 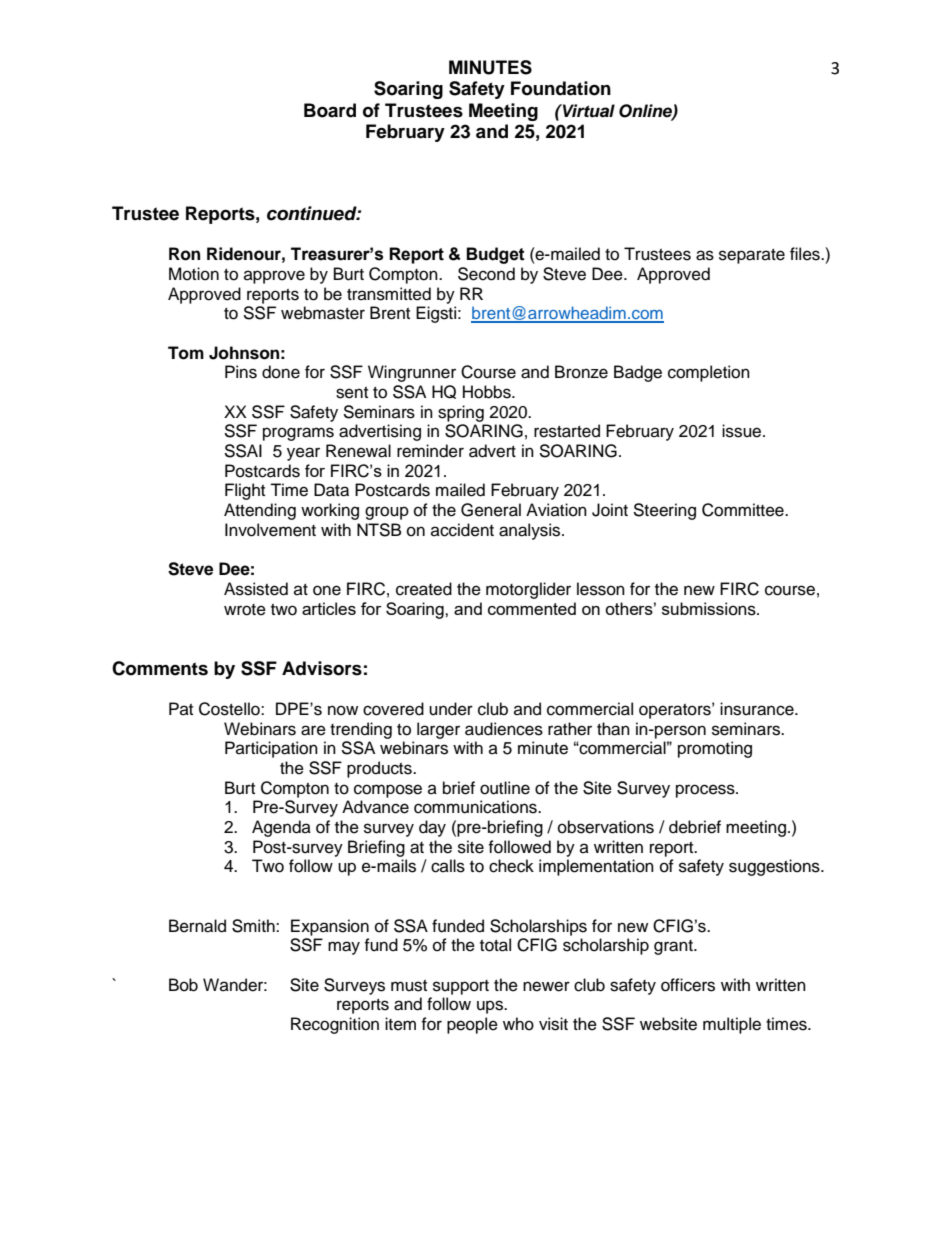 What do you see at coordinates (744, 510) in the screenshot?
I see `Committee` at bounding box center [744, 510].
